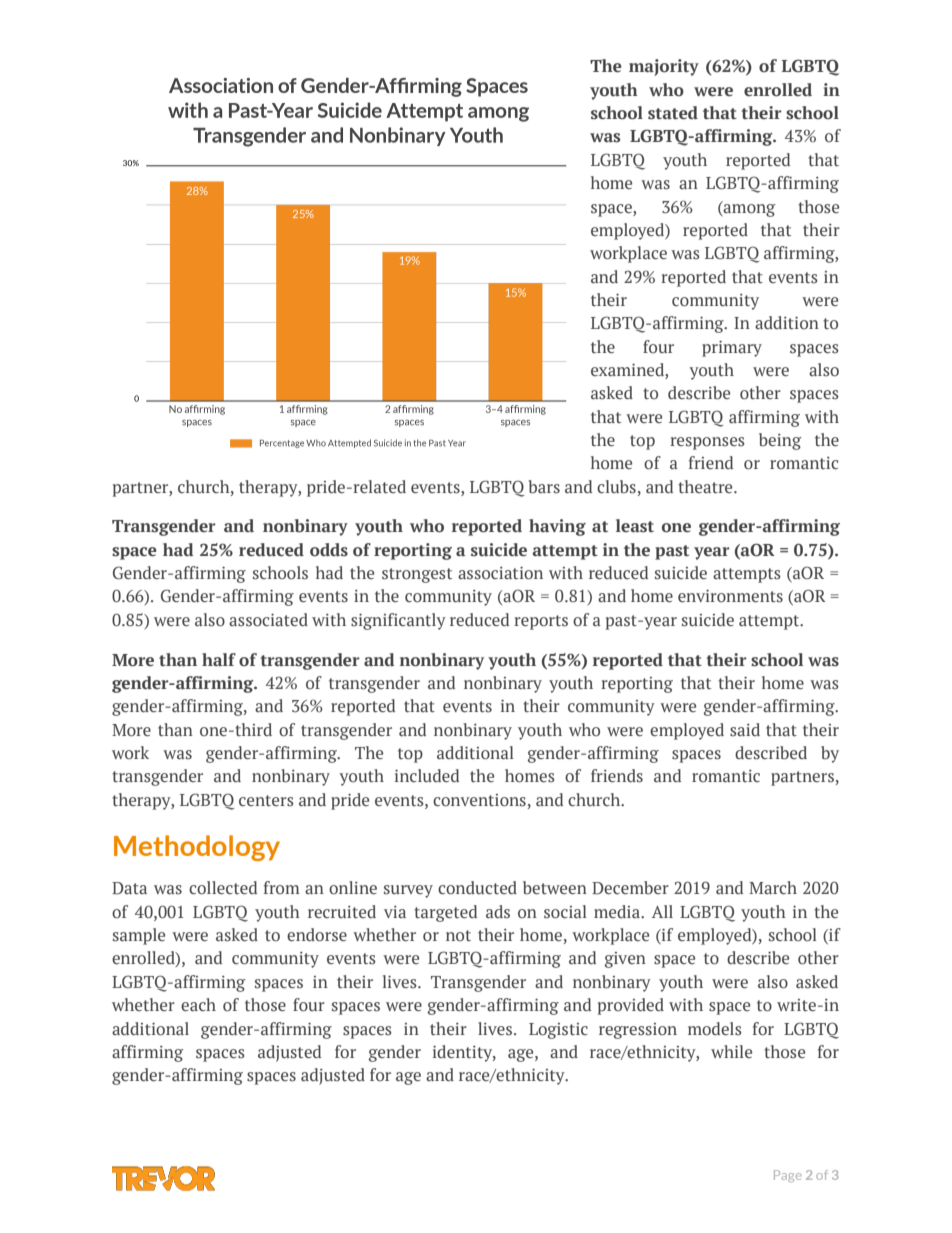  Describe the element at coordinates (198, 1004) in the screenshot. I see `each` at that location.
